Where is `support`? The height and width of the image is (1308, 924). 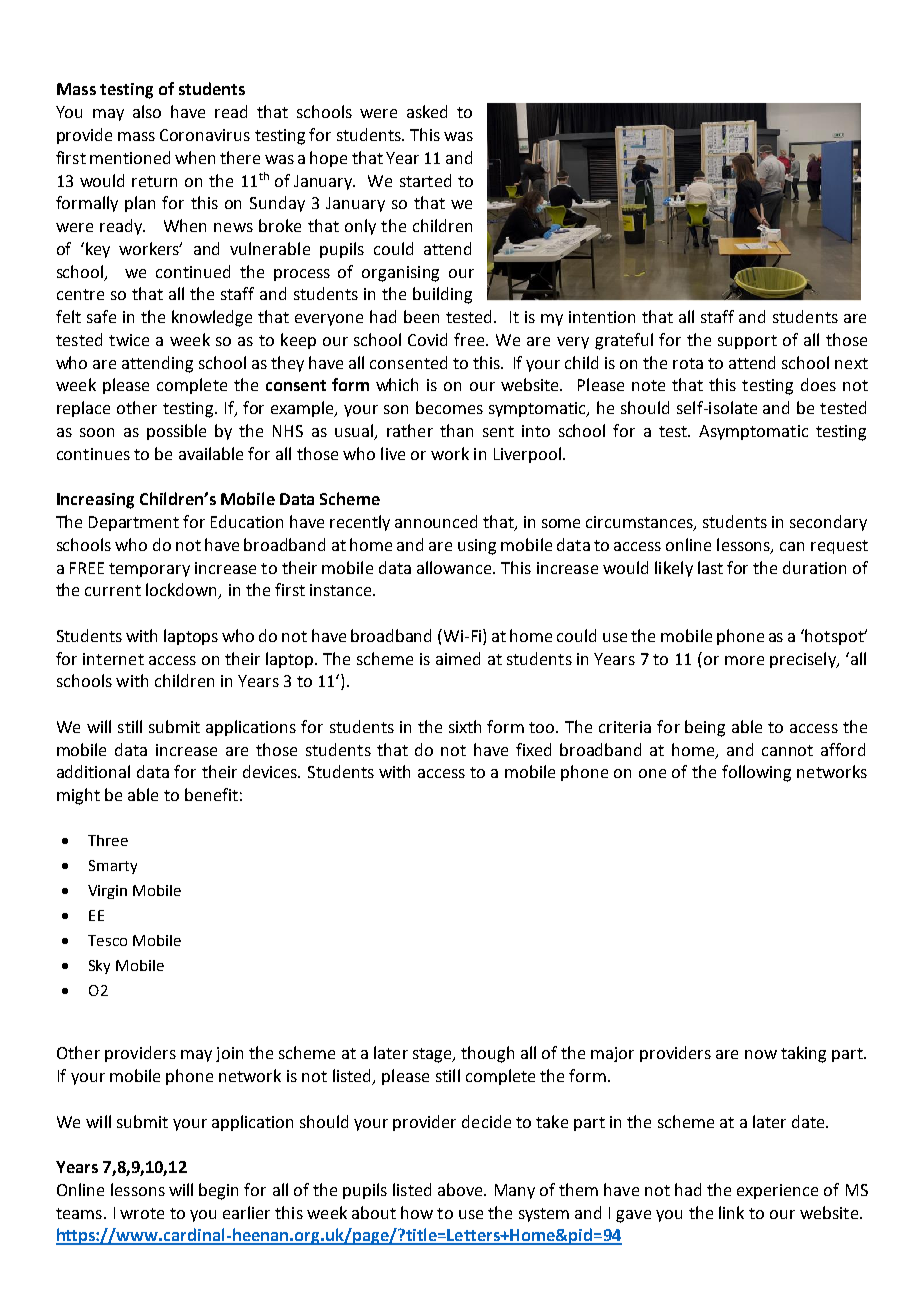
support is located at coordinates (747, 342).
